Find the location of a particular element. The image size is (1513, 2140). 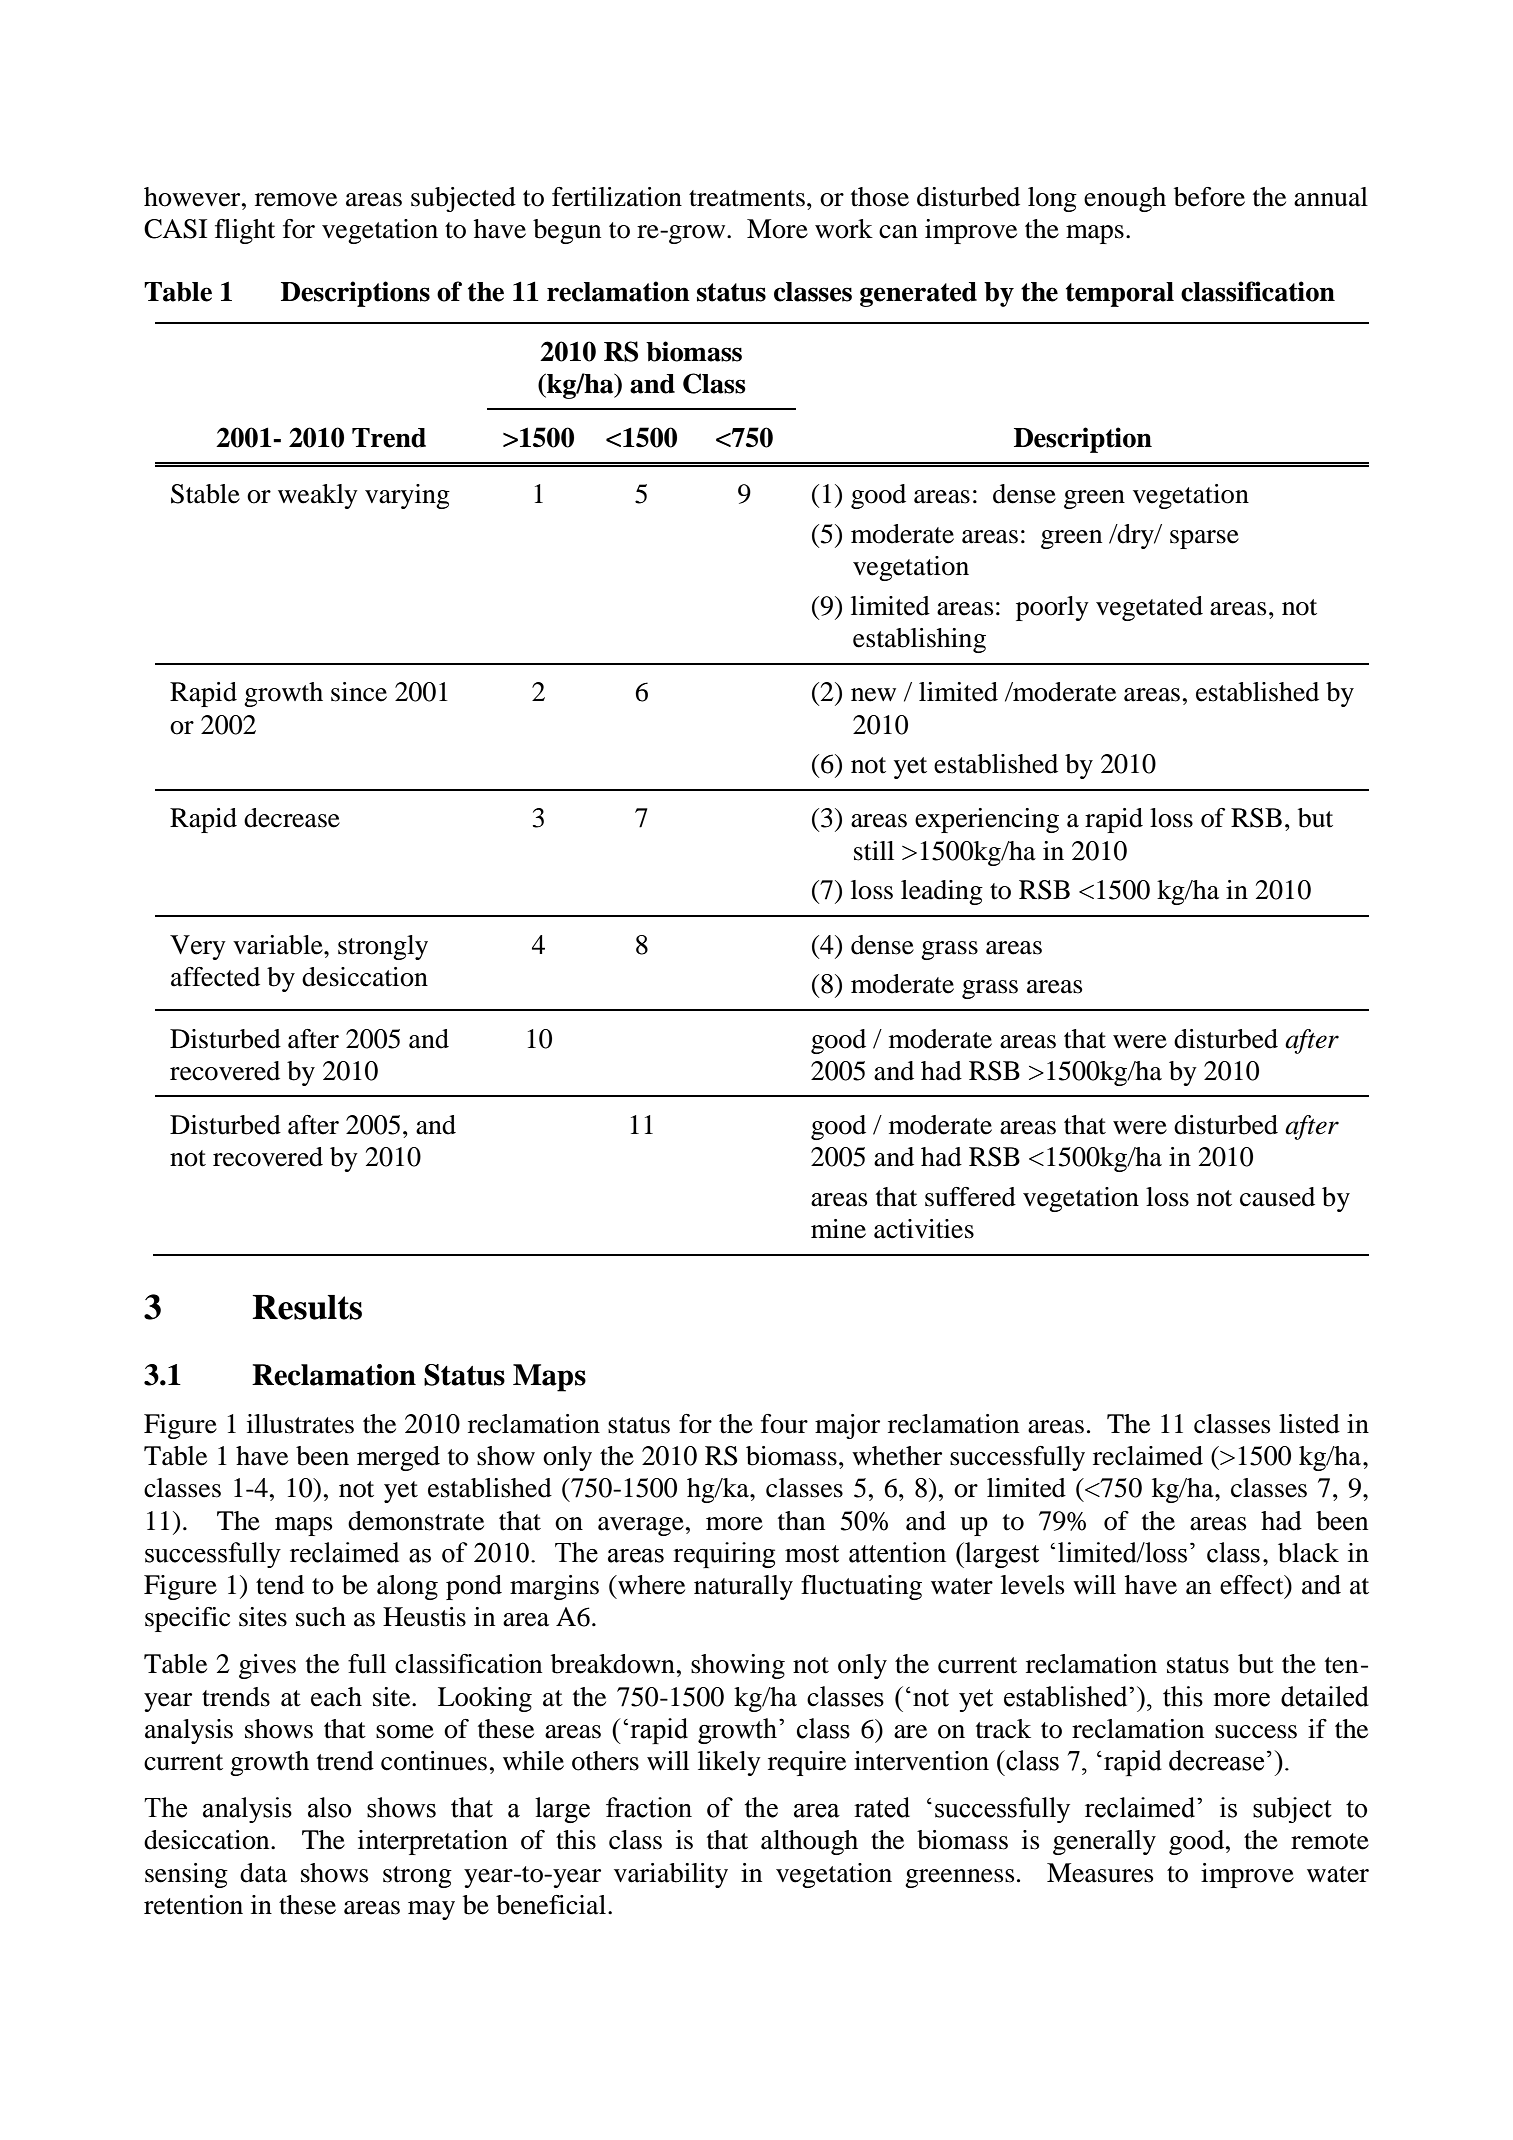

listed is located at coordinates (1309, 1424).
